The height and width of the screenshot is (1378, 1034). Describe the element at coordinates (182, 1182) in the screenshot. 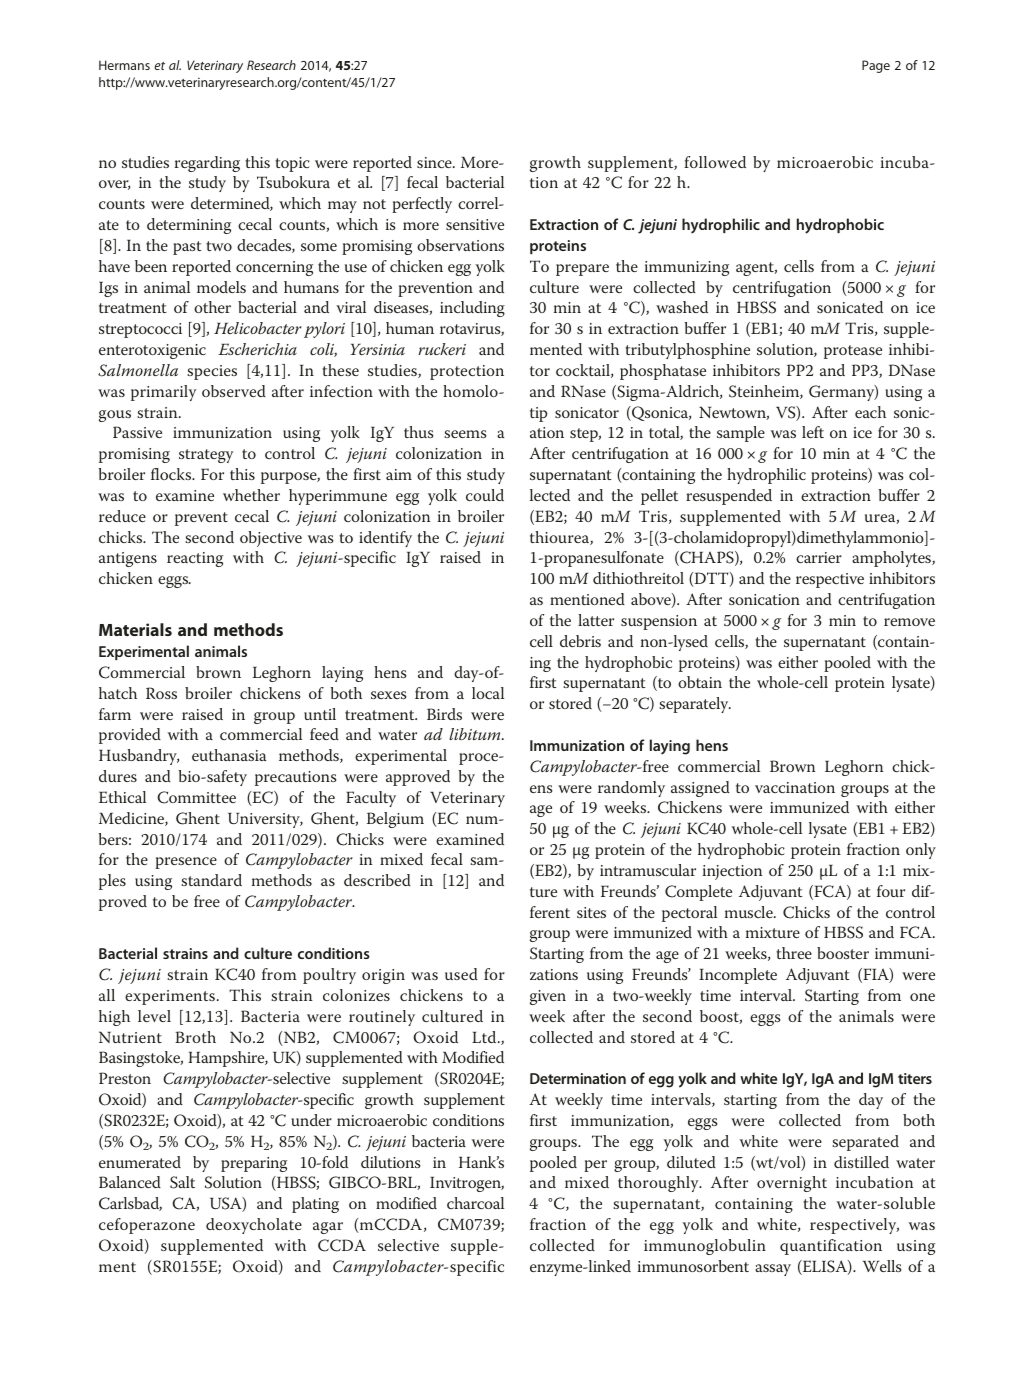

I see `Salt` at that location.
